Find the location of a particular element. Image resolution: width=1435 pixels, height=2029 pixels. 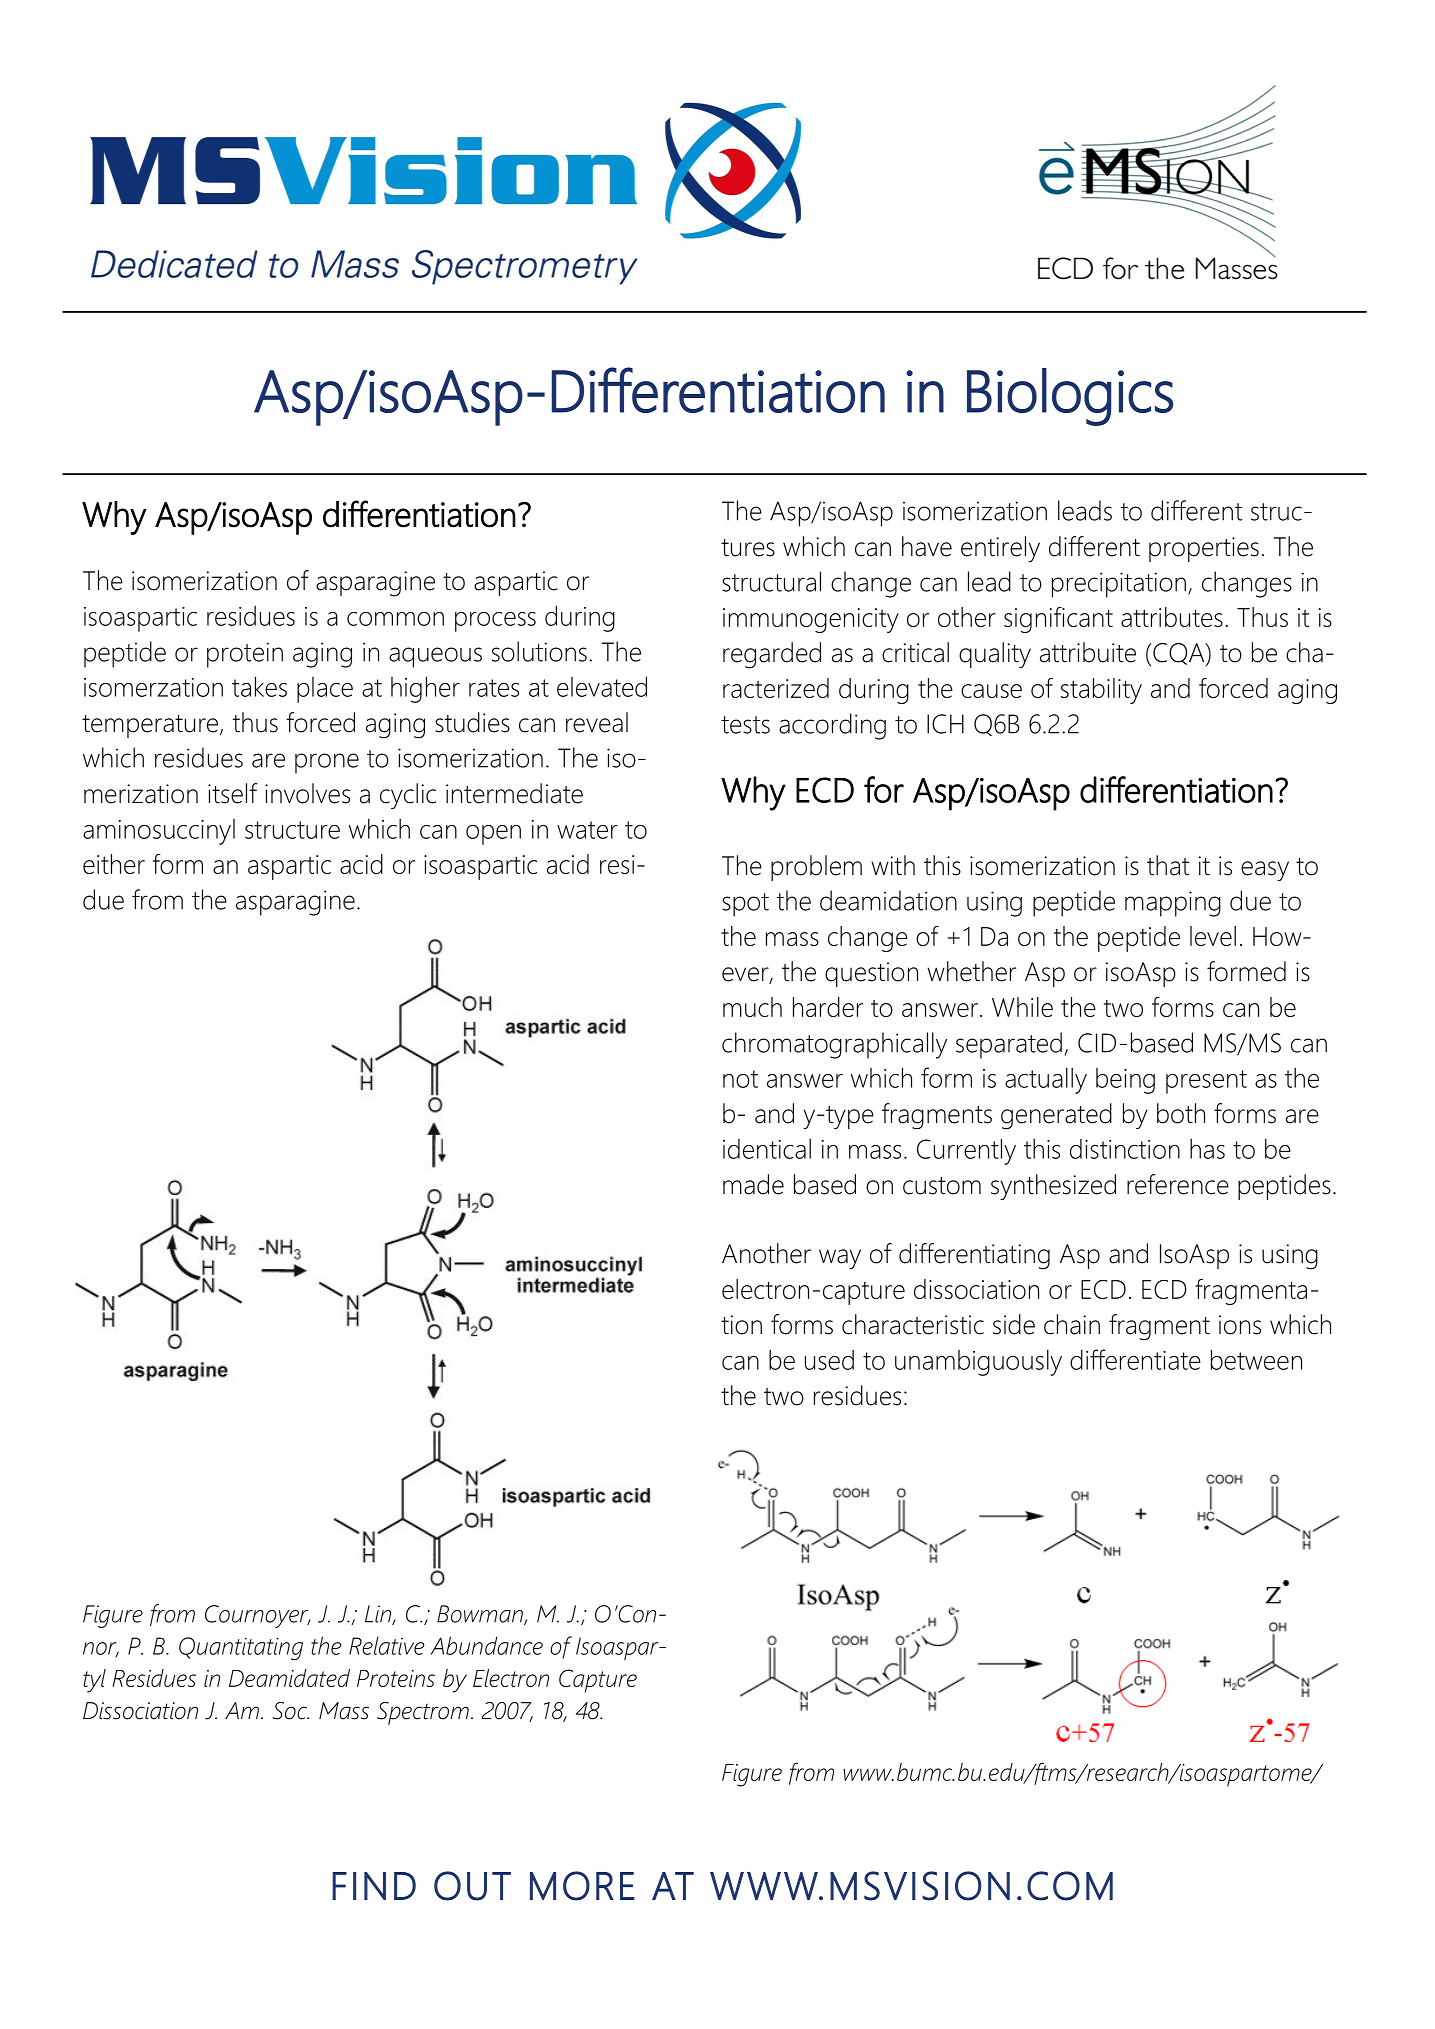

have is located at coordinates (927, 546).
